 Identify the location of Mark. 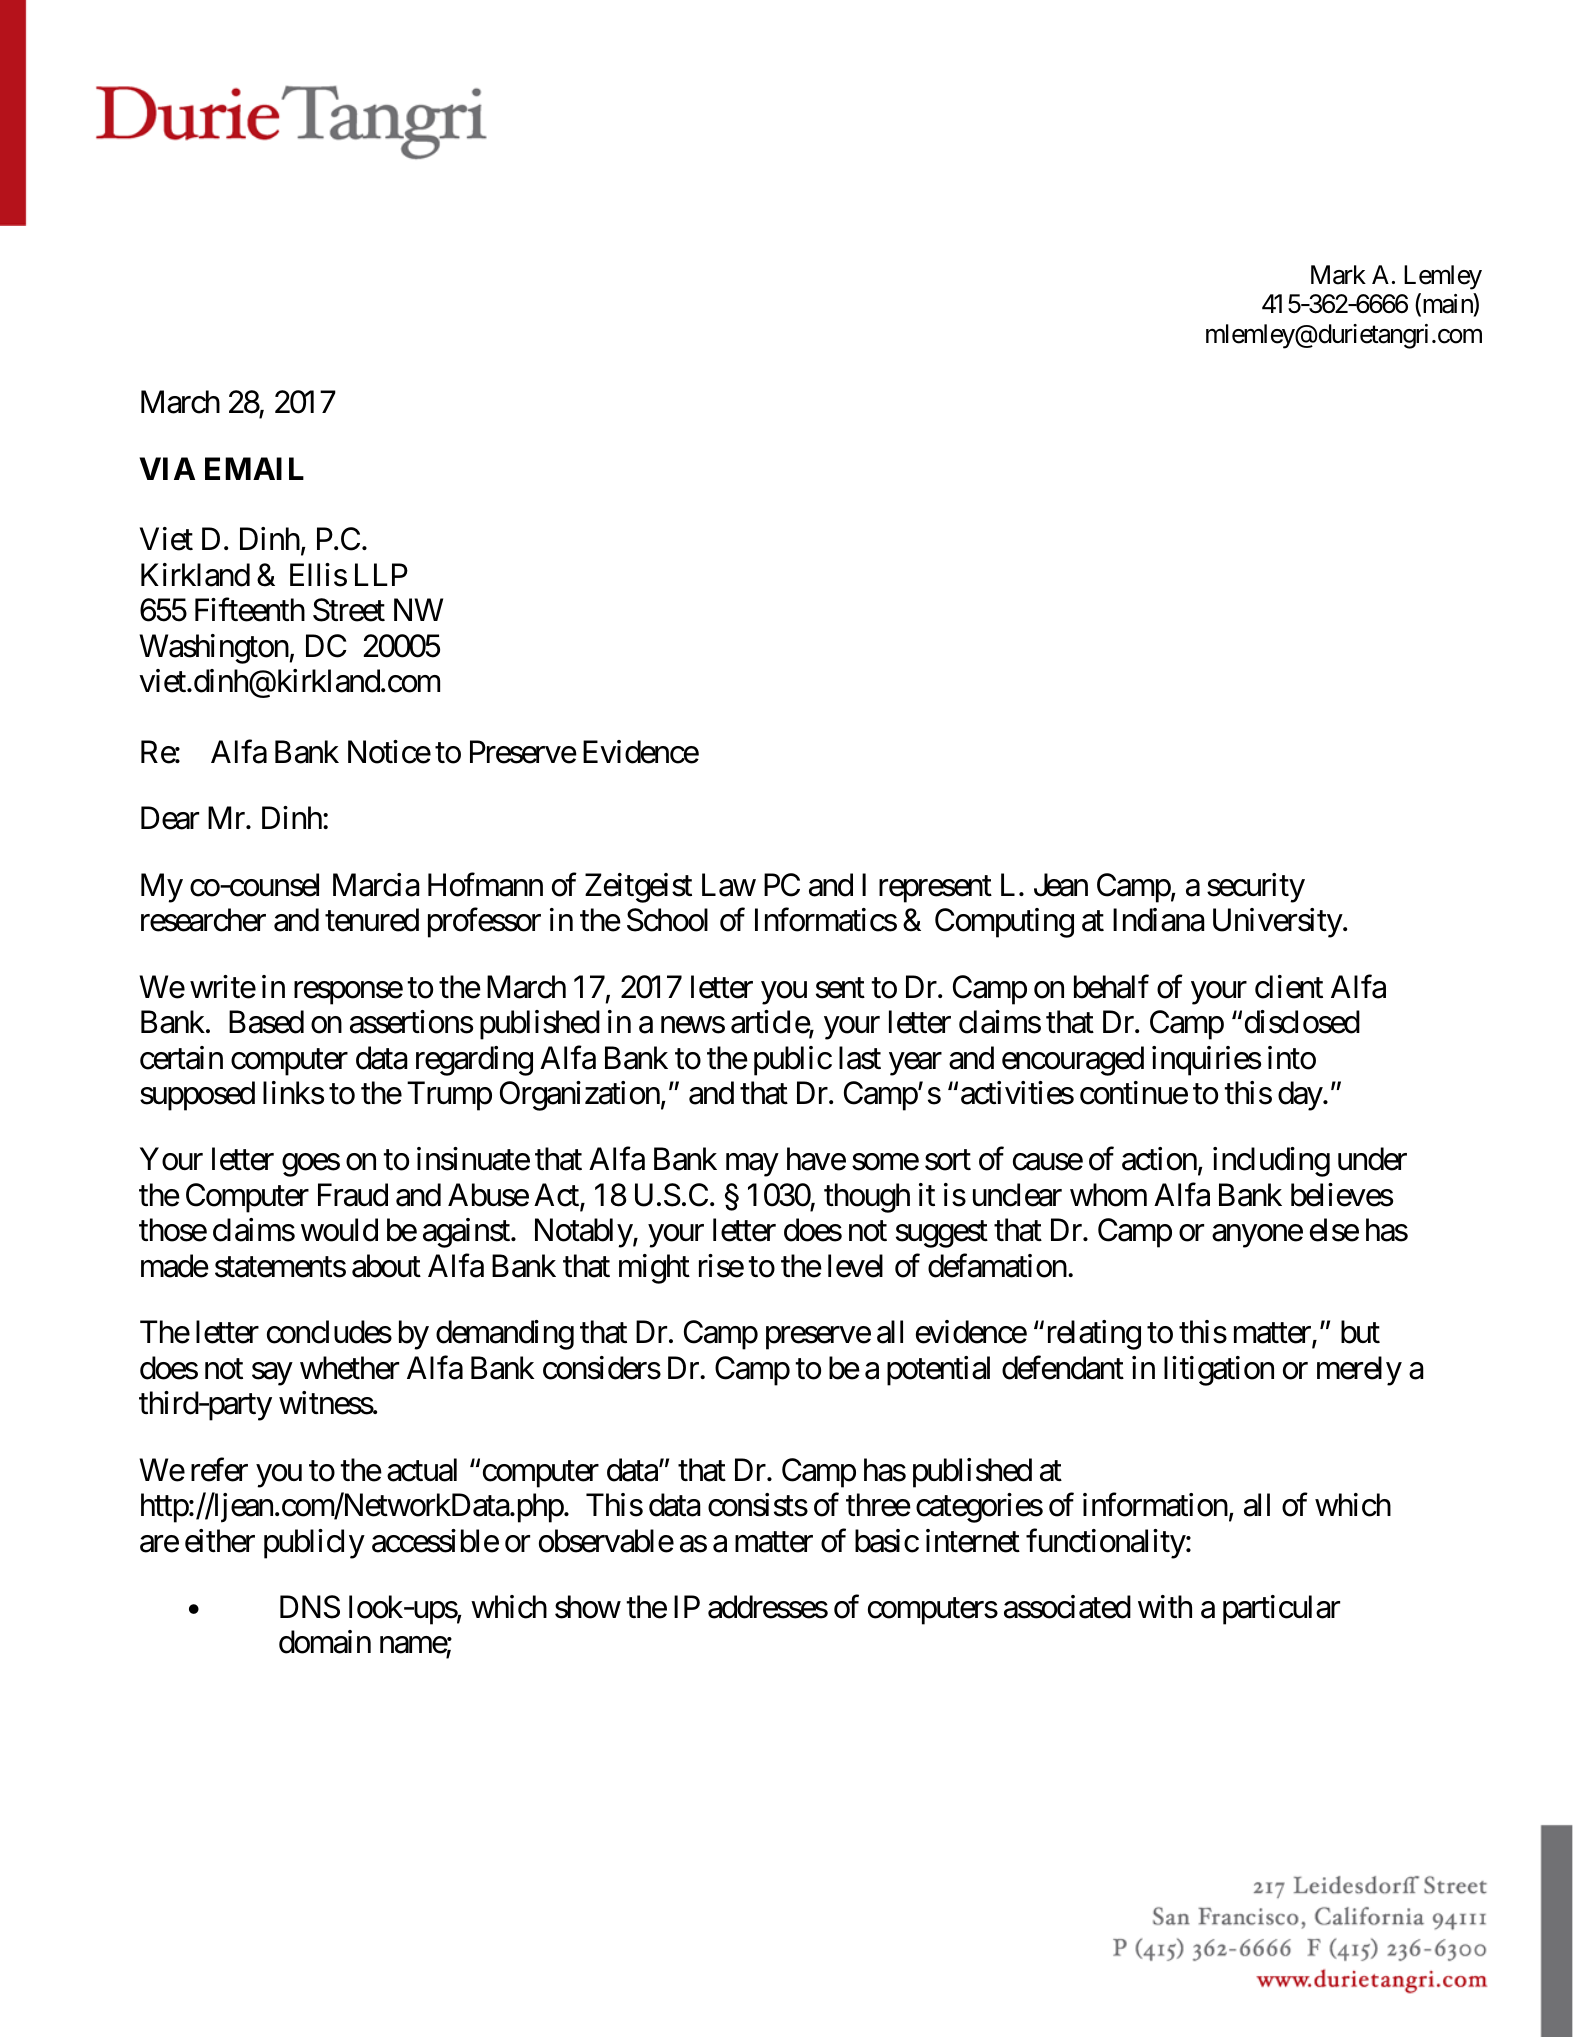
(1338, 275).
